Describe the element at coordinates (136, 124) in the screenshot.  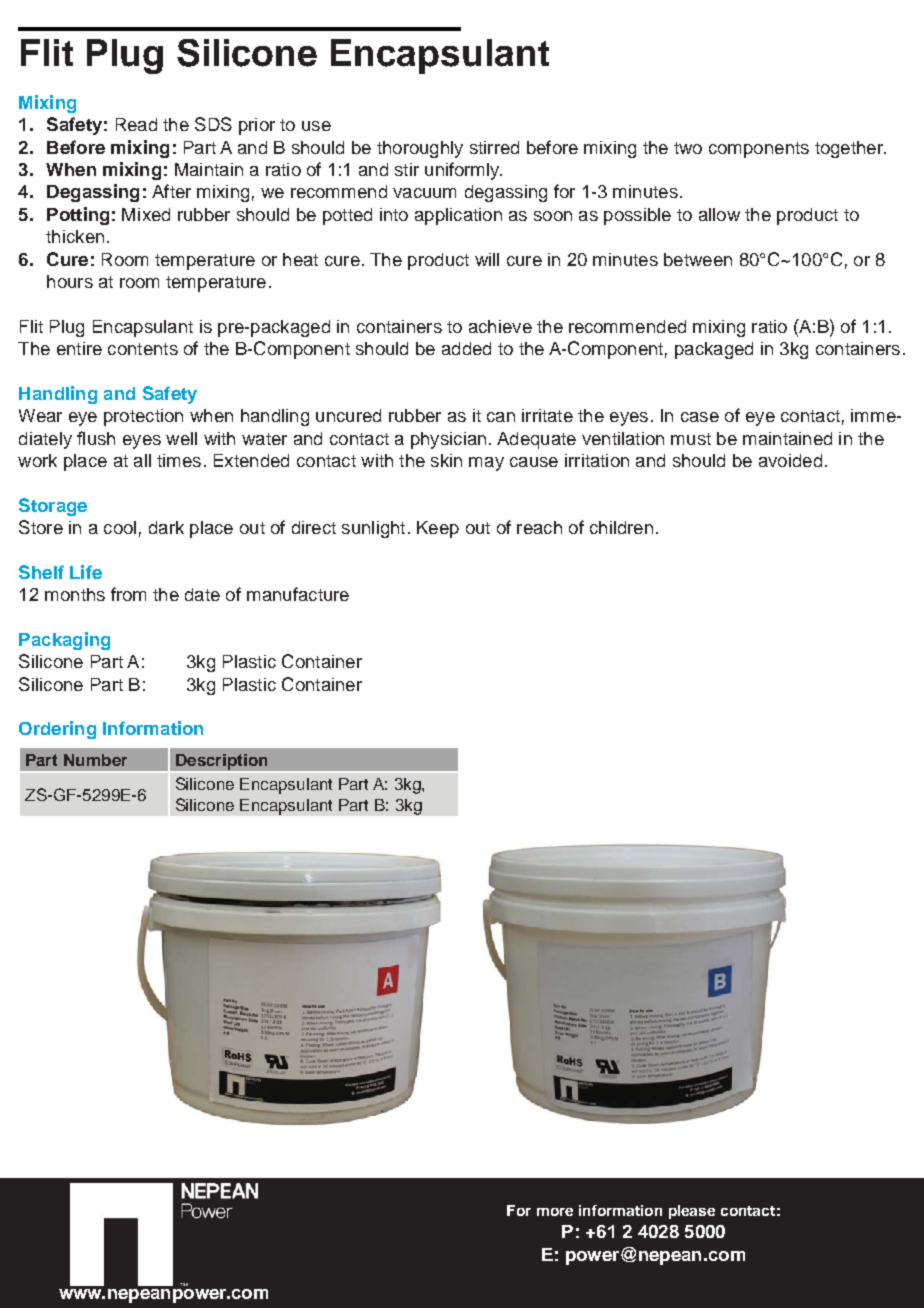
I see `Read` at that location.
